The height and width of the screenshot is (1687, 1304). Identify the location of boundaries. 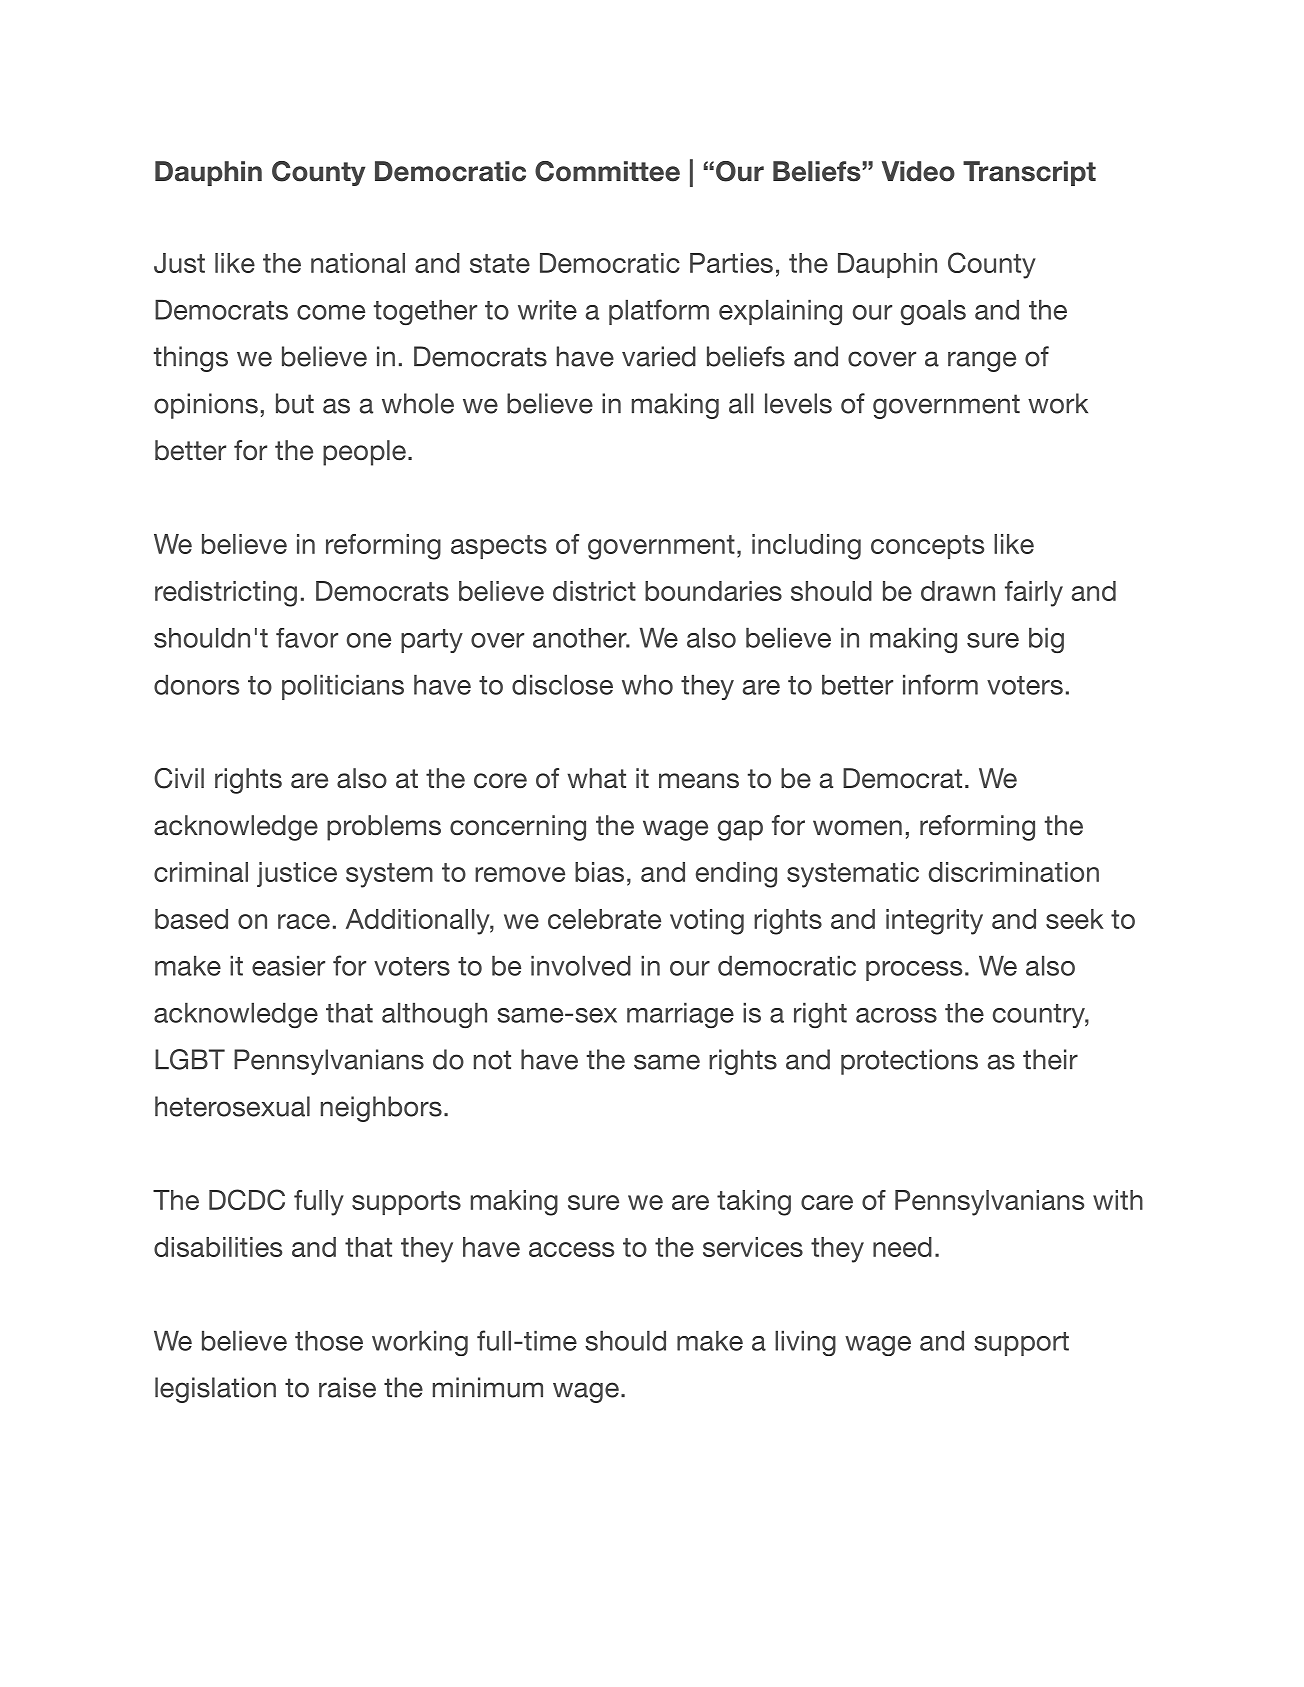
(713, 591).
